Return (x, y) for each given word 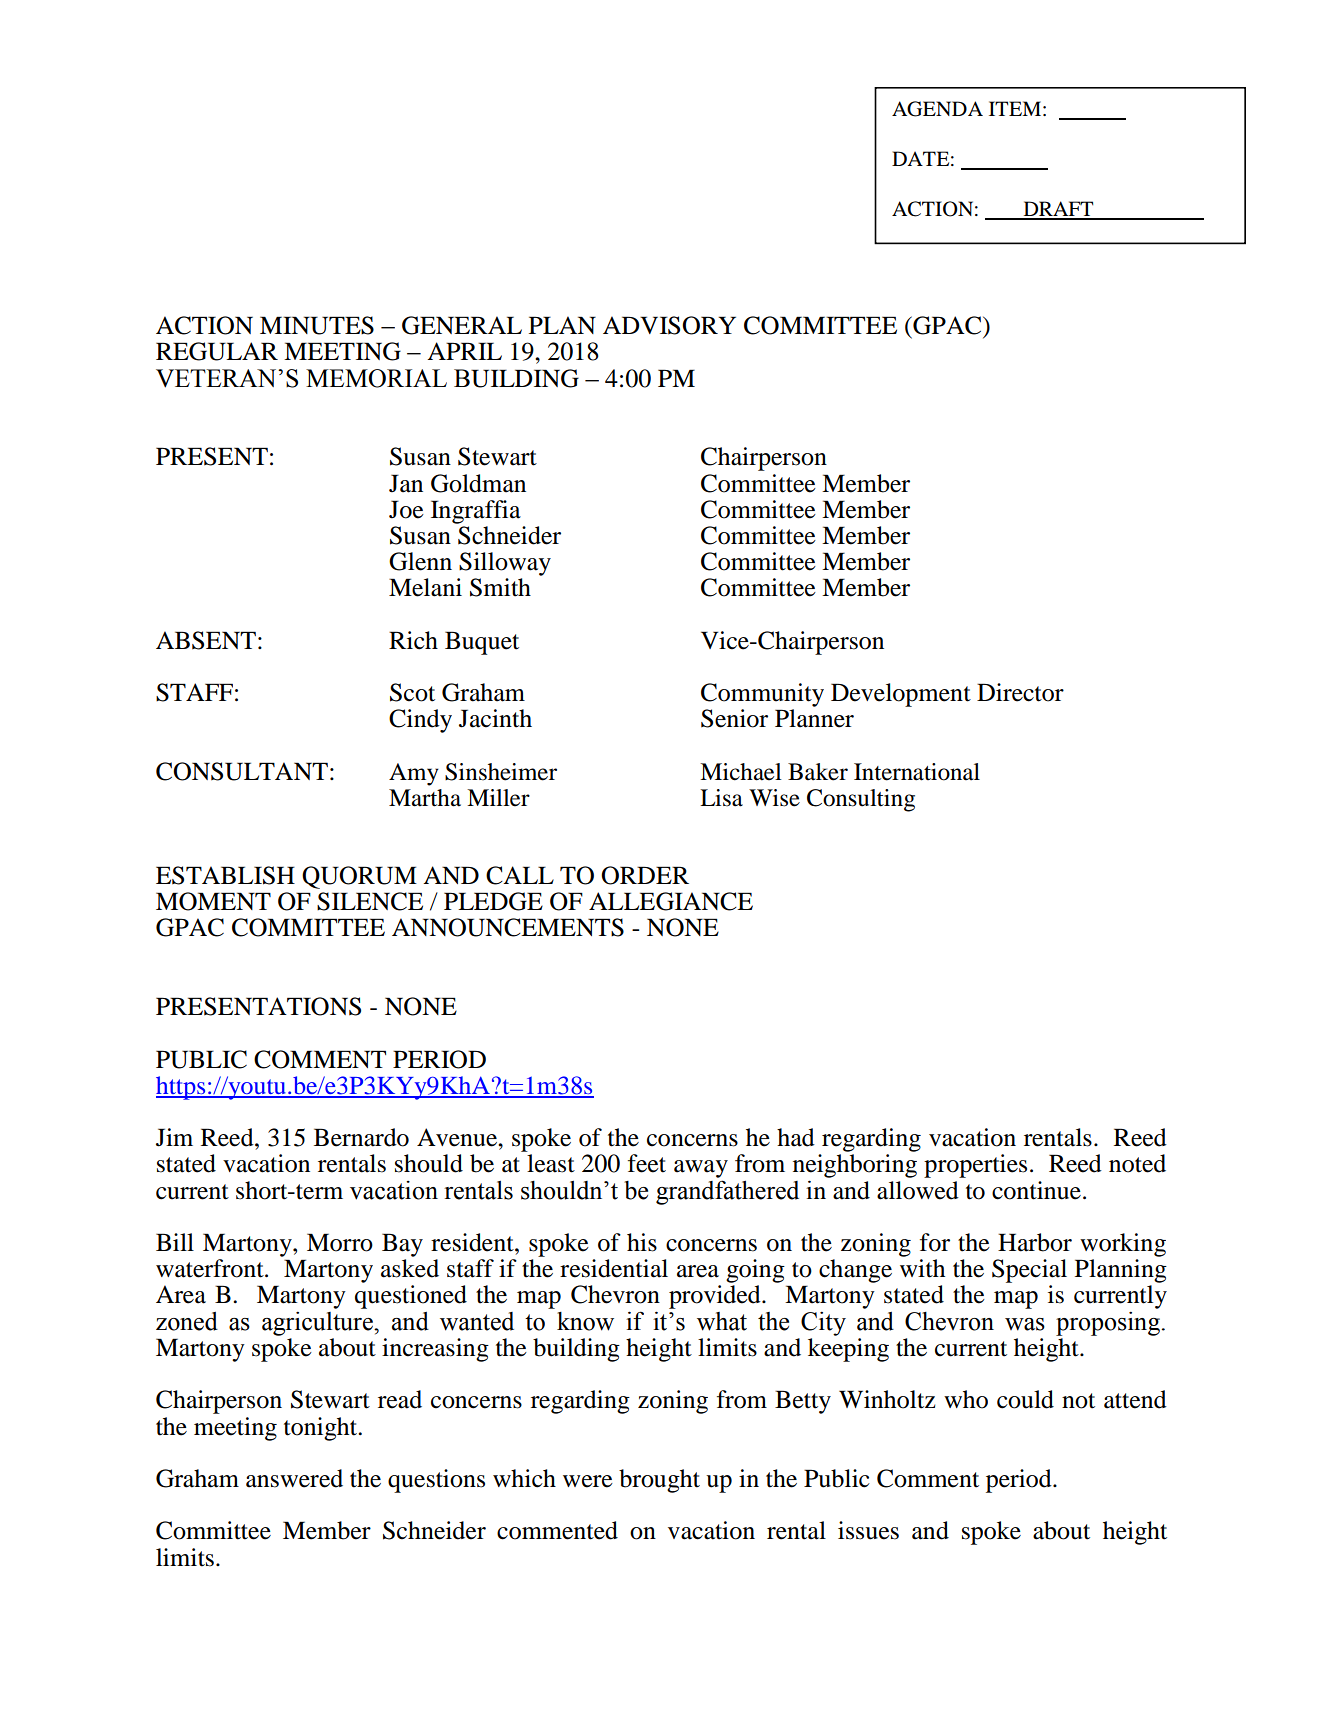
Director (1020, 692)
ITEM (1015, 108)
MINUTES (317, 325)
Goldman (478, 483)
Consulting (861, 800)
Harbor (1035, 1242)
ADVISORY (669, 325)
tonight (322, 1429)
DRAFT (1058, 210)
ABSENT (206, 640)
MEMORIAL (376, 378)
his (642, 1242)
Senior (734, 718)
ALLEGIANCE (671, 901)
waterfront (211, 1268)
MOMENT (213, 901)
